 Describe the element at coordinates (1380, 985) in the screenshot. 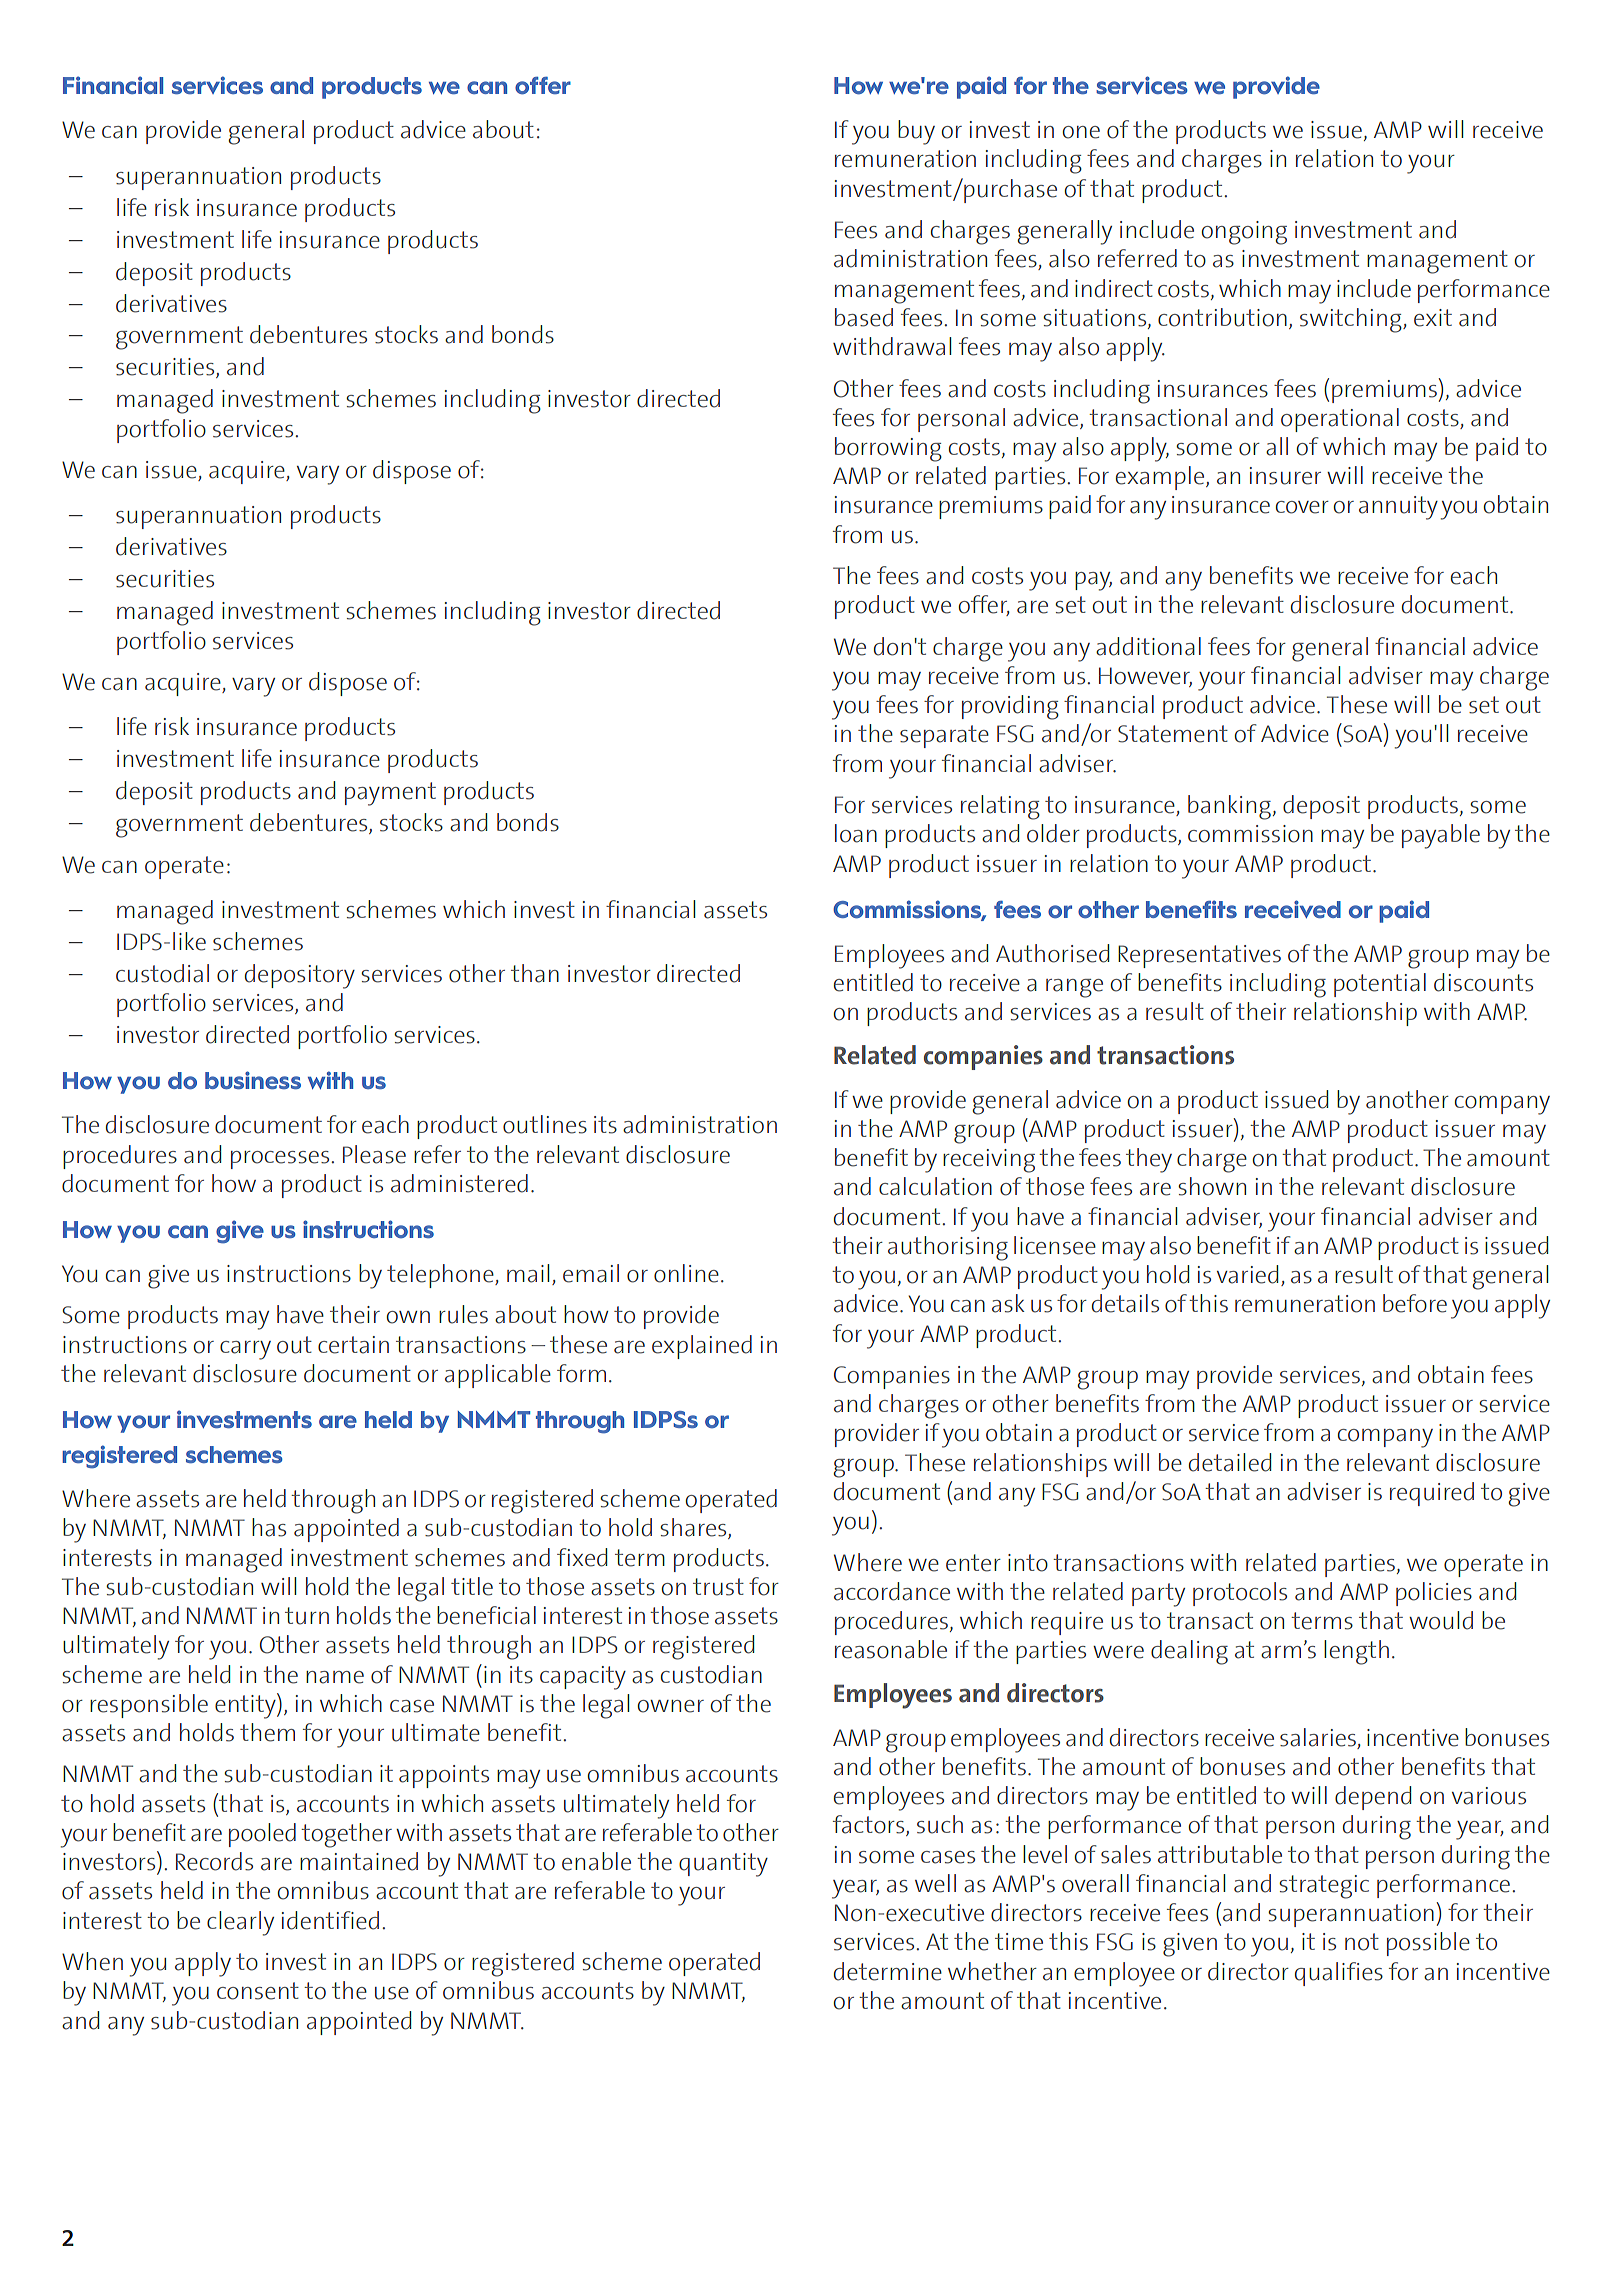

I see `potential` at that location.
